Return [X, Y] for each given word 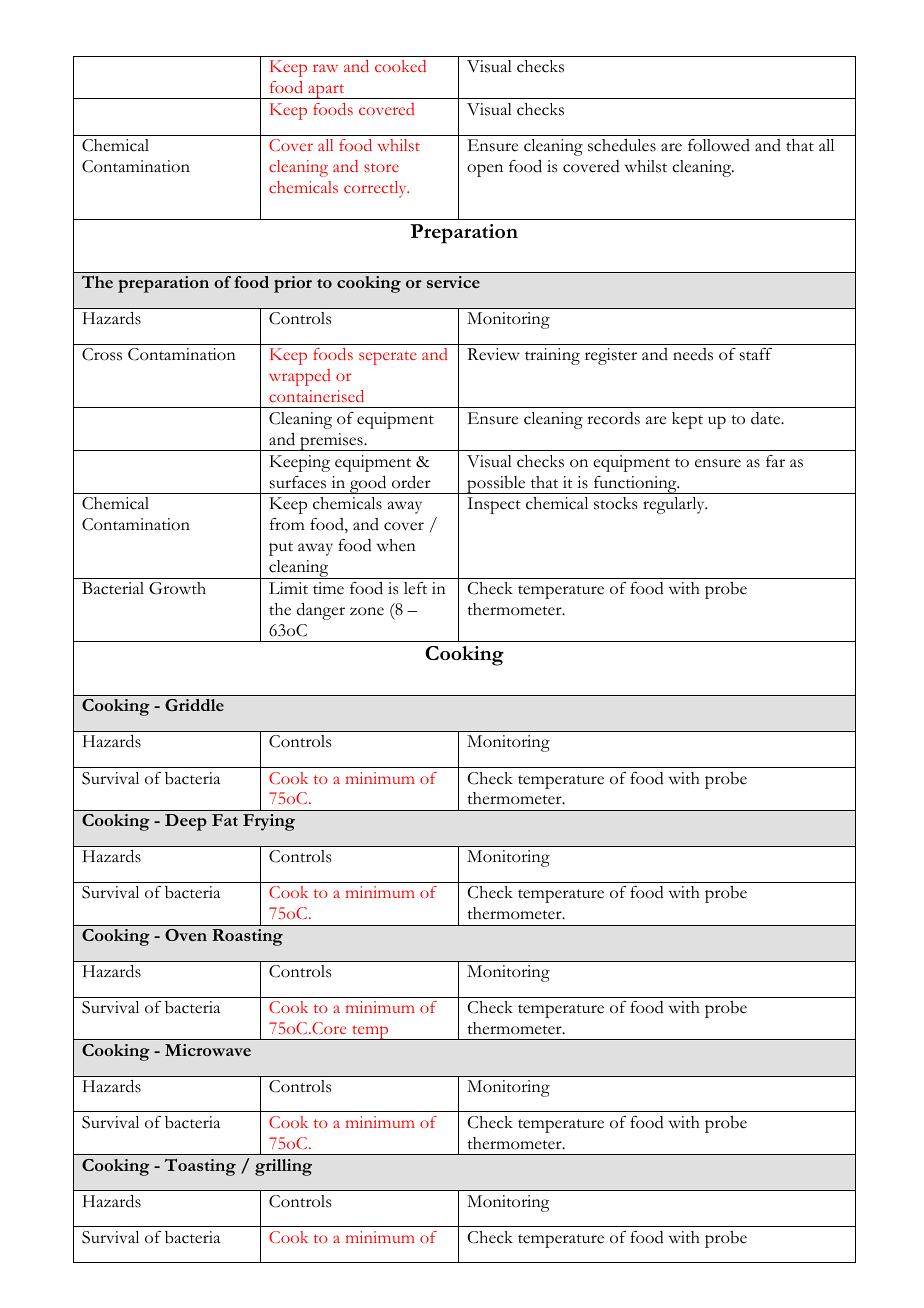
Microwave [208, 1050]
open [485, 170]
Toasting [200, 1167]
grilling [283, 1167]
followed [719, 145]
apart [326, 91]
